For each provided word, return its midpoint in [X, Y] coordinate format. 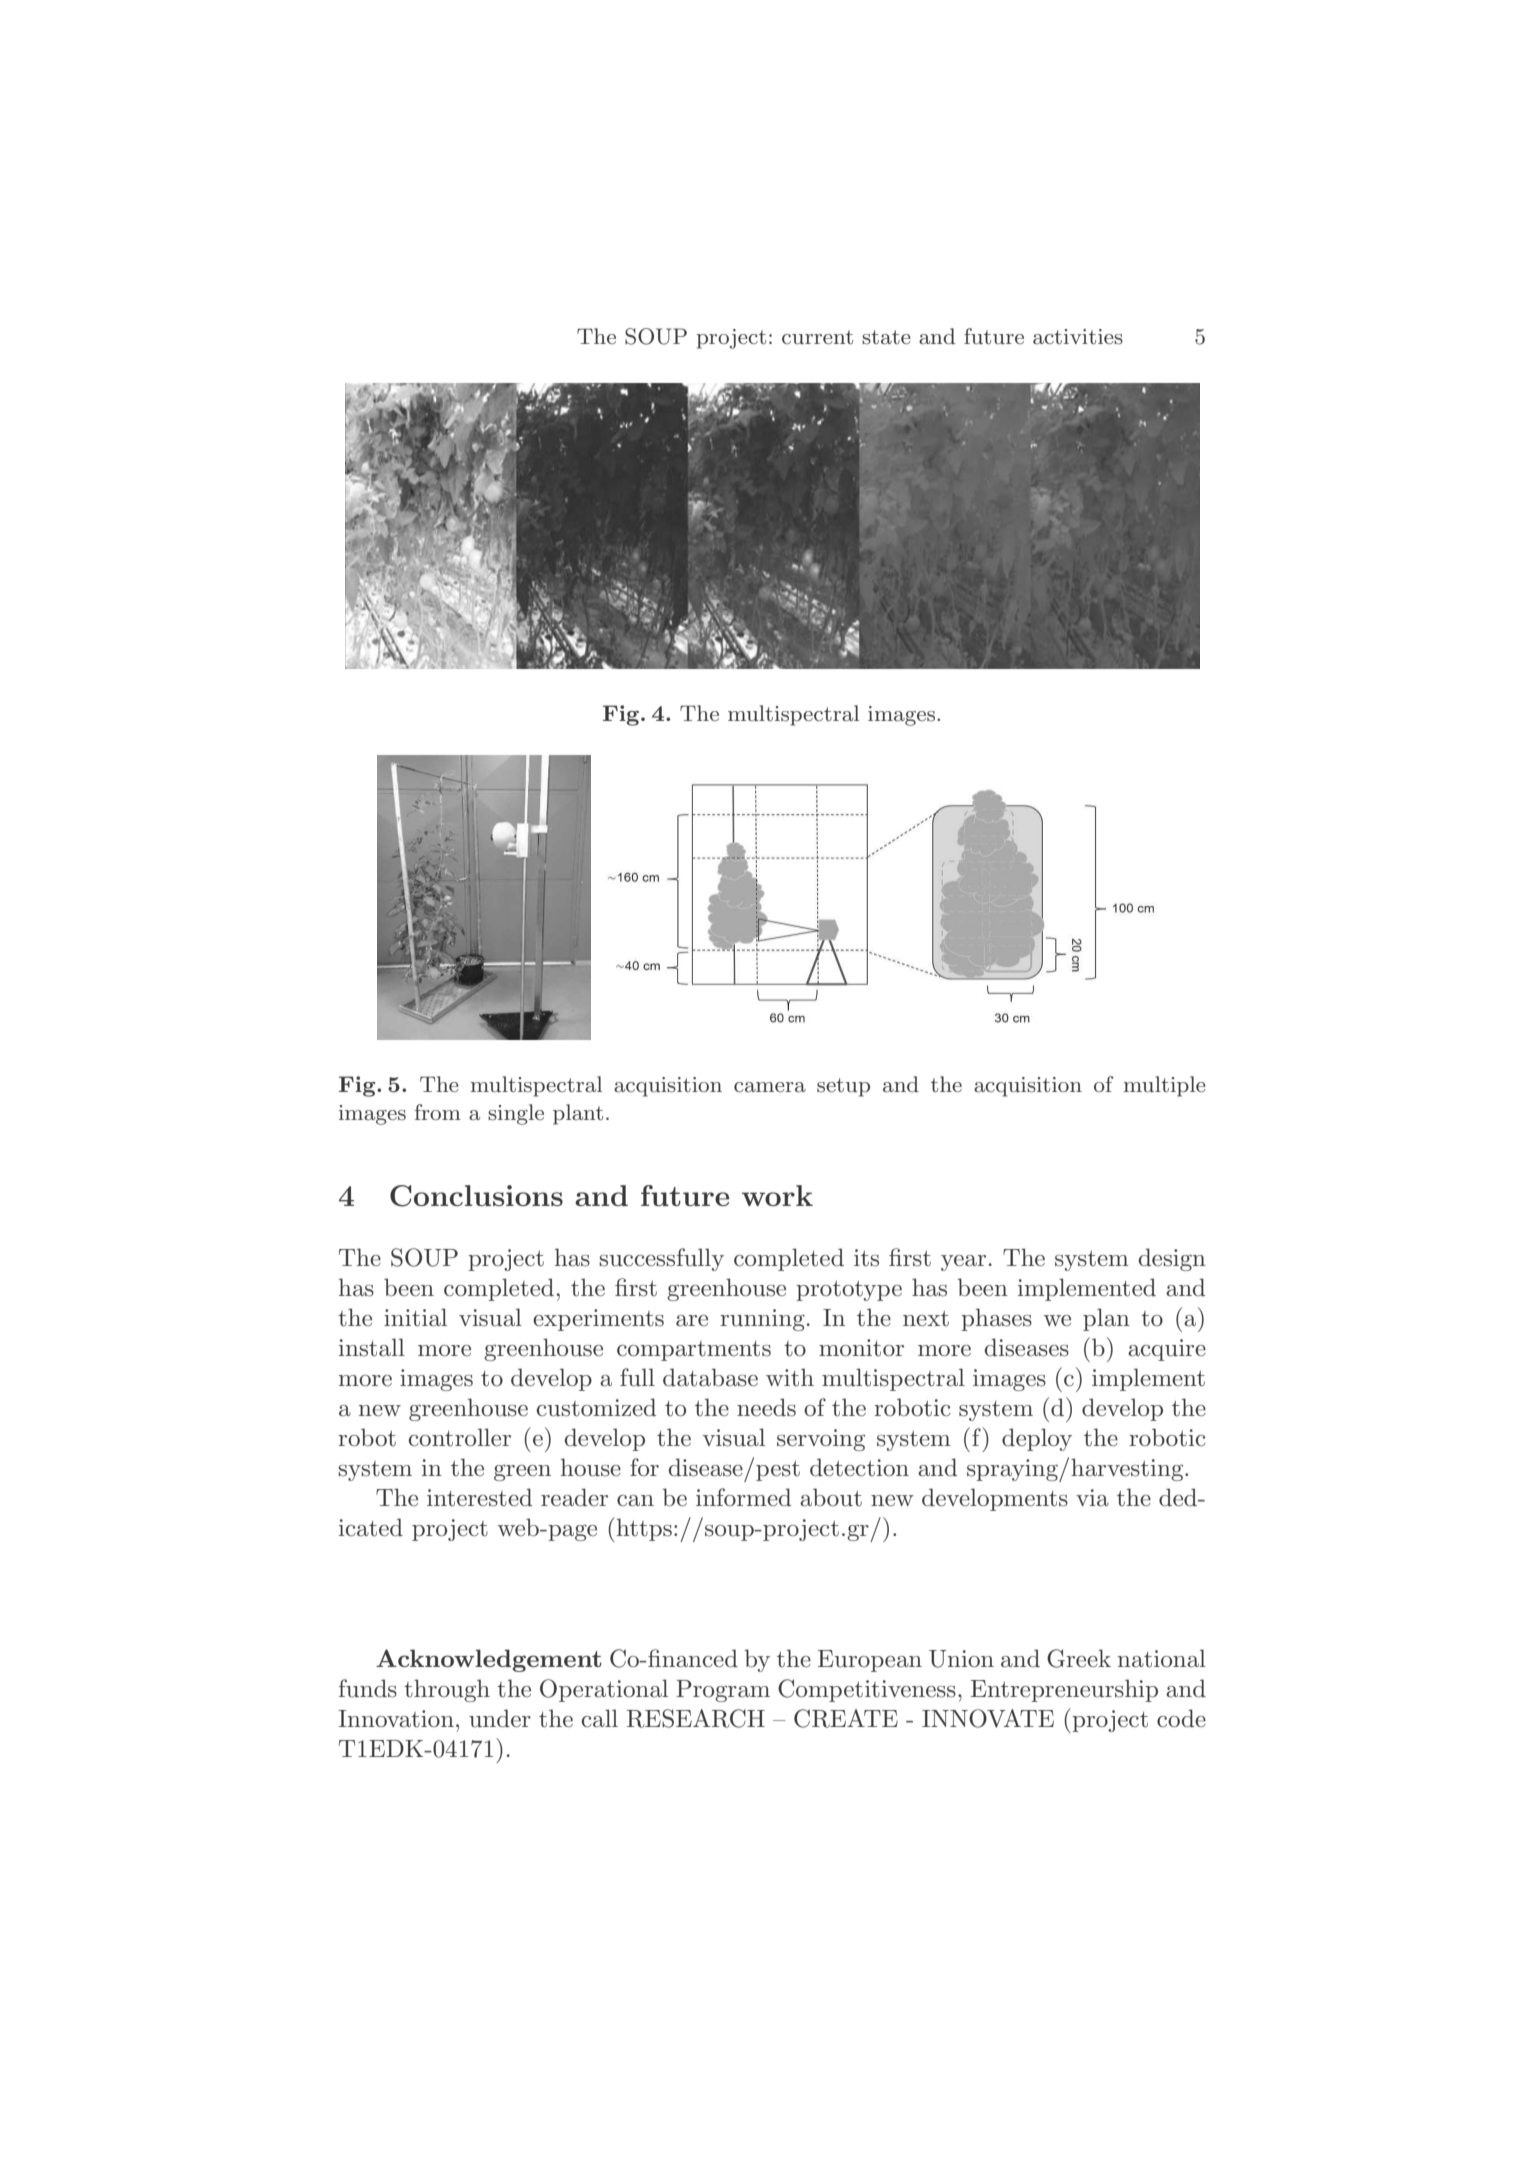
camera [770, 1087]
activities [1078, 337]
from [438, 1112]
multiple [1165, 1086]
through [447, 1690]
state [886, 337]
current [817, 337]
